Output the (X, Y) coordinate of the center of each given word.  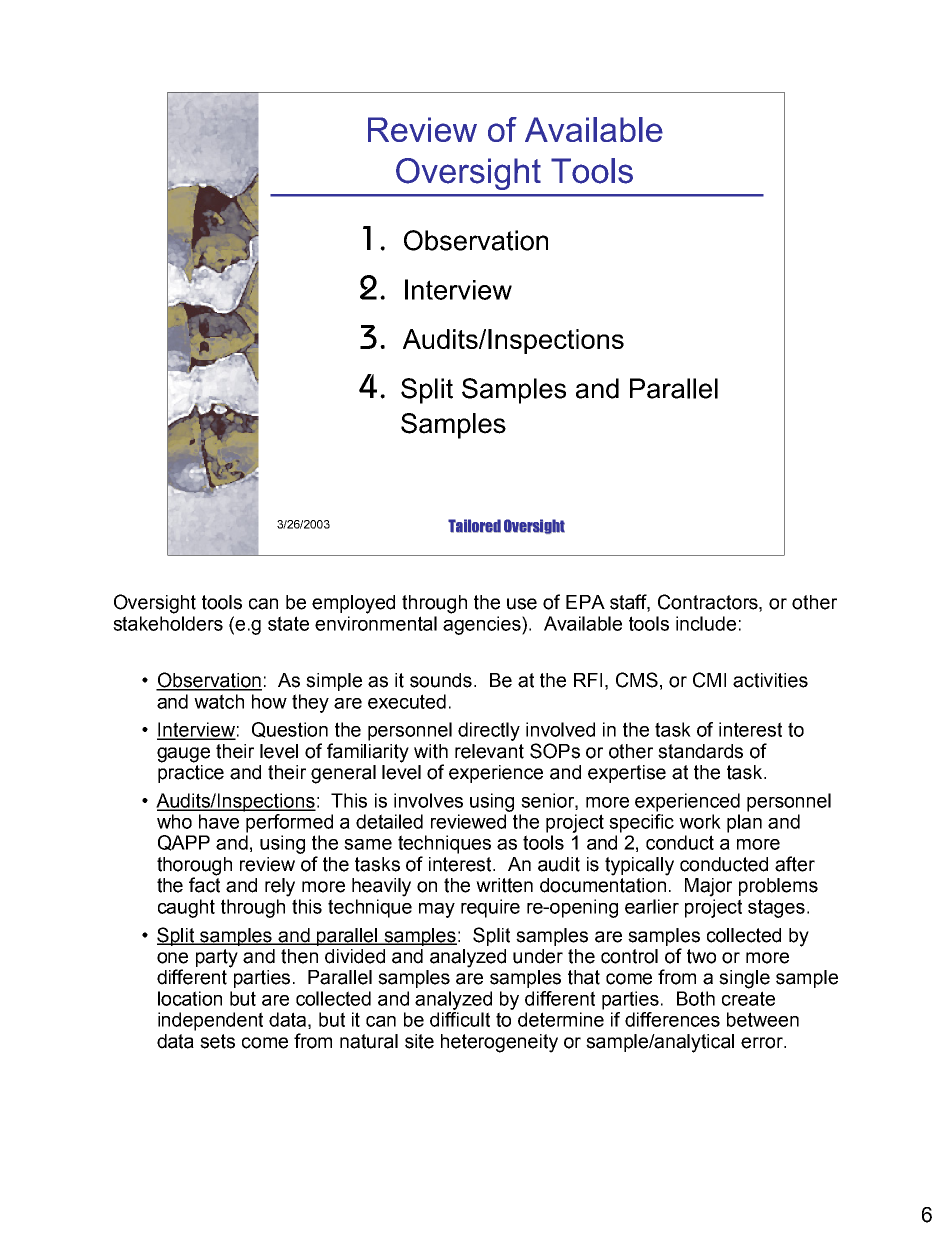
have (219, 821)
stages (776, 908)
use (522, 604)
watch (219, 701)
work (700, 821)
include (706, 623)
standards (700, 751)
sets (217, 1041)
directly (489, 731)
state (288, 623)
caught (186, 908)
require (490, 908)
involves (428, 800)
